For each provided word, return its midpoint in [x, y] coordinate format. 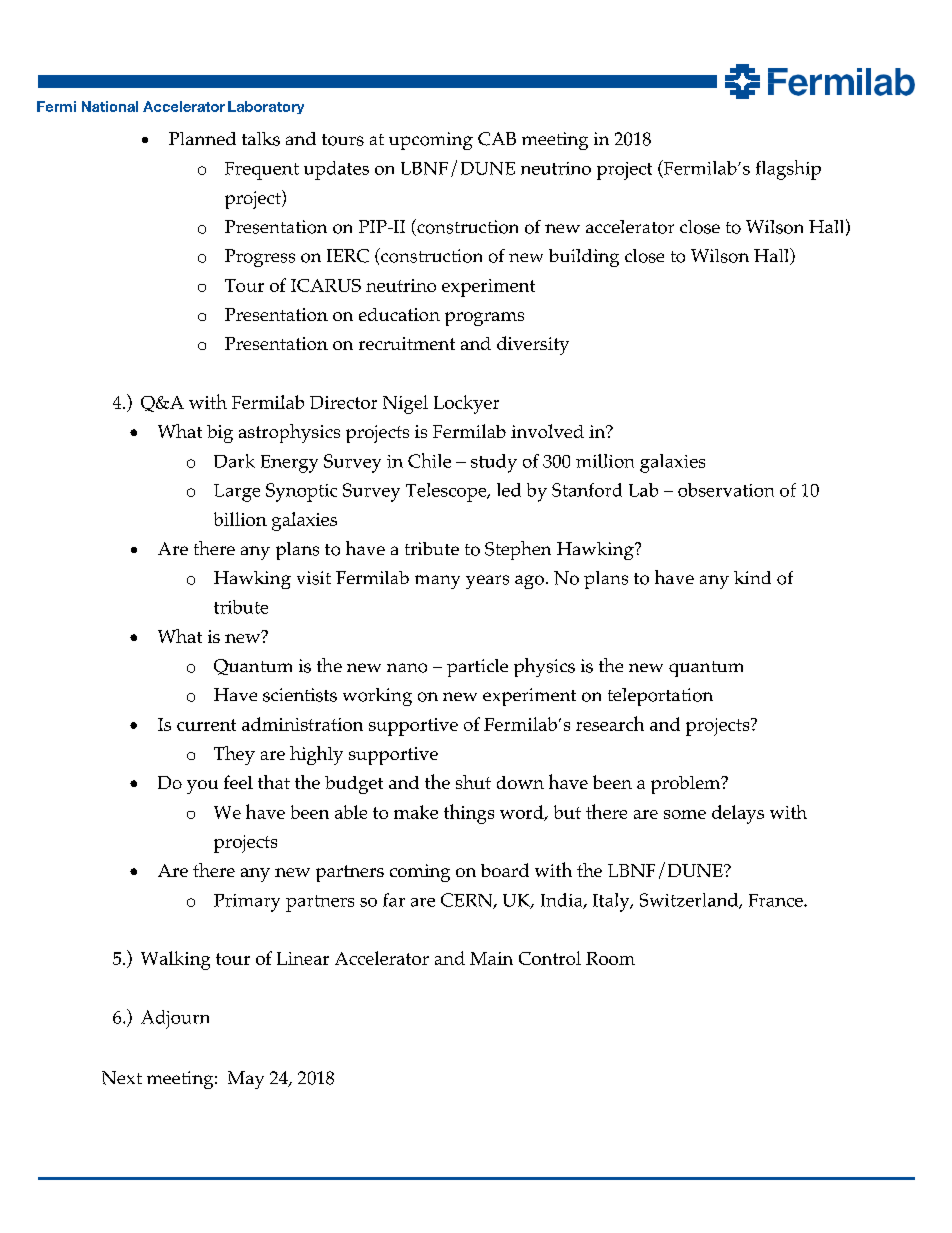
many [437, 582]
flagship [788, 170]
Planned [202, 138]
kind [752, 577]
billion [240, 519]
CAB [497, 139]
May [246, 1080]
